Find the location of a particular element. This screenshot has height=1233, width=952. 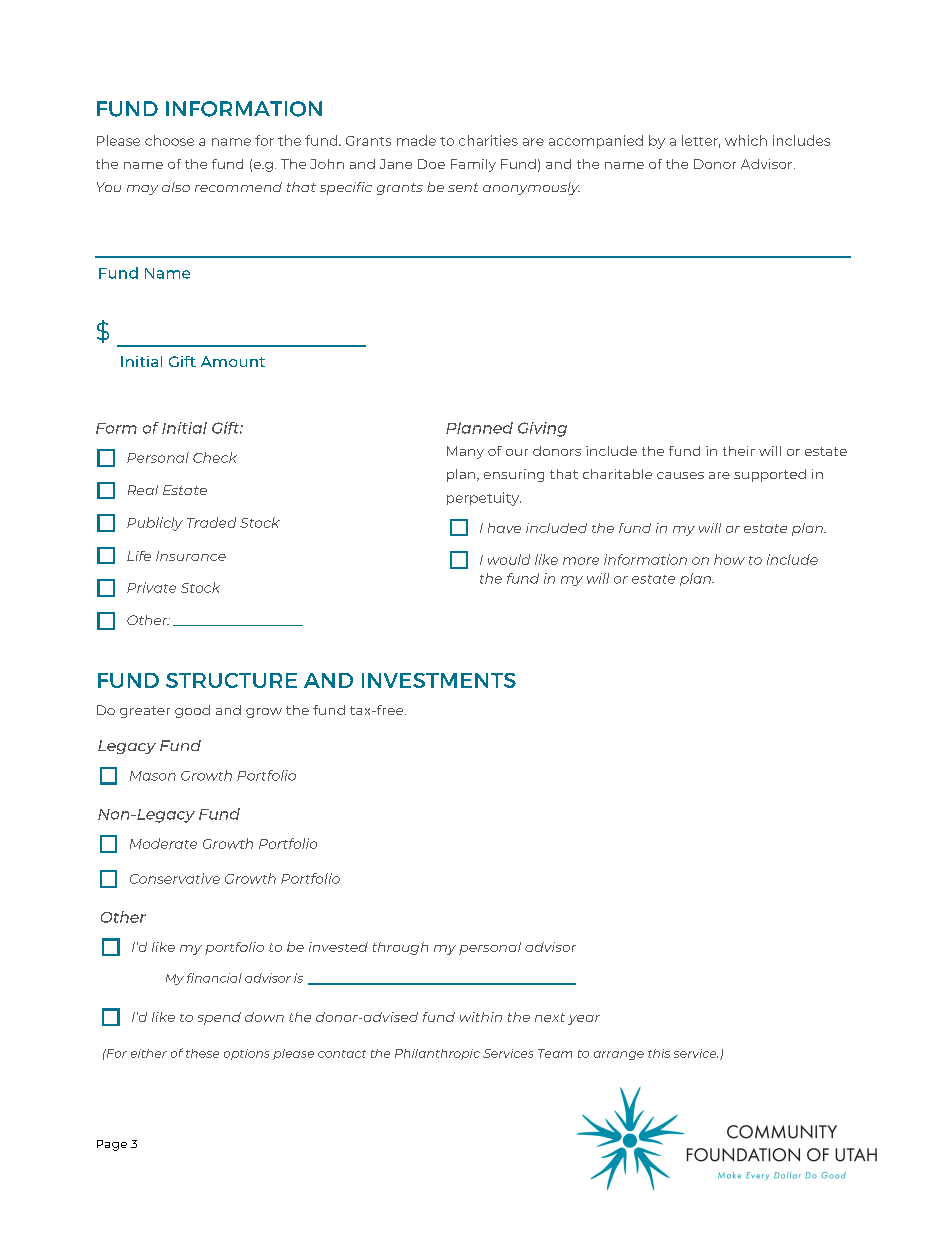

also is located at coordinates (176, 187).
